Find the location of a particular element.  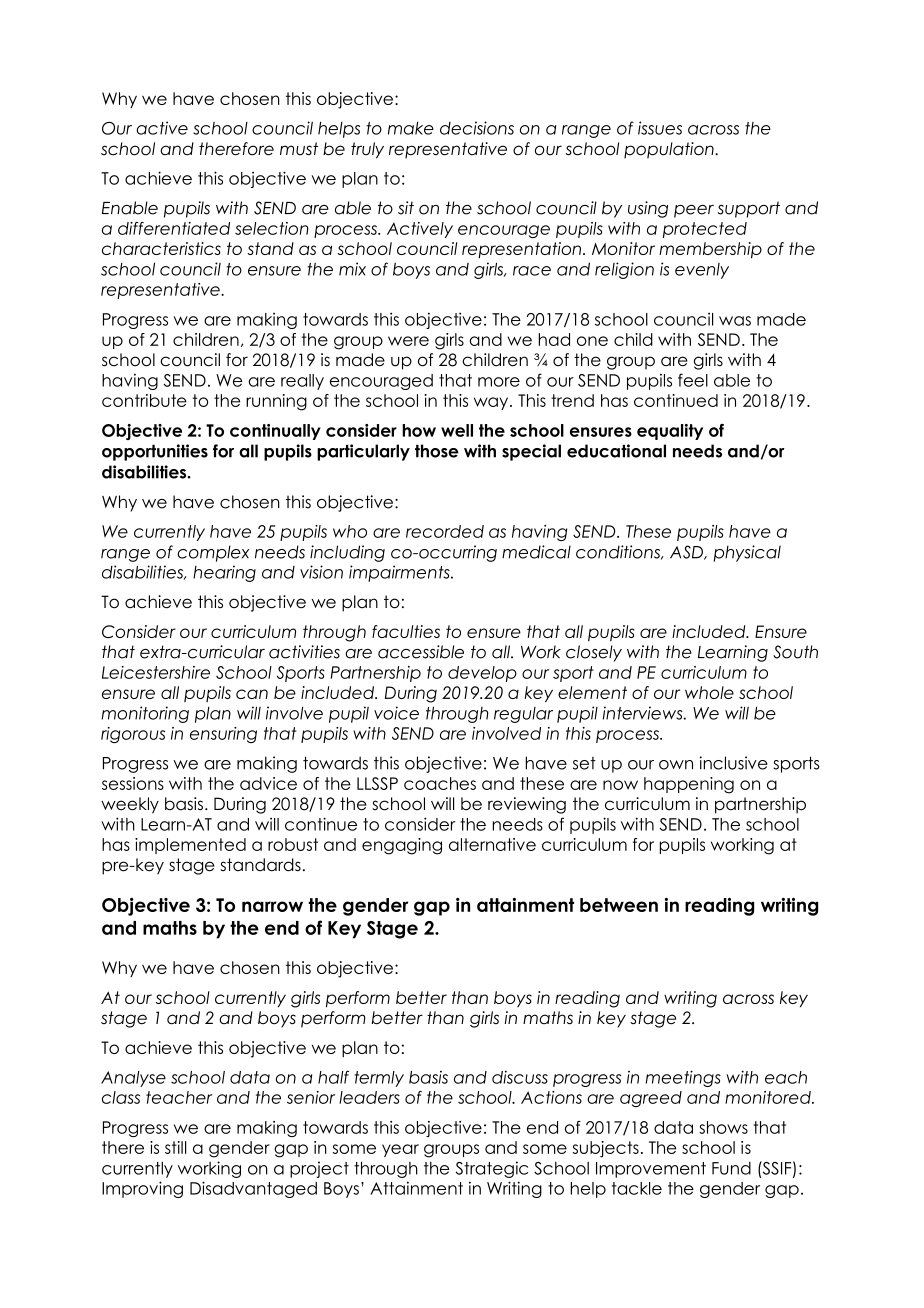

Fund is located at coordinates (731, 1168).
